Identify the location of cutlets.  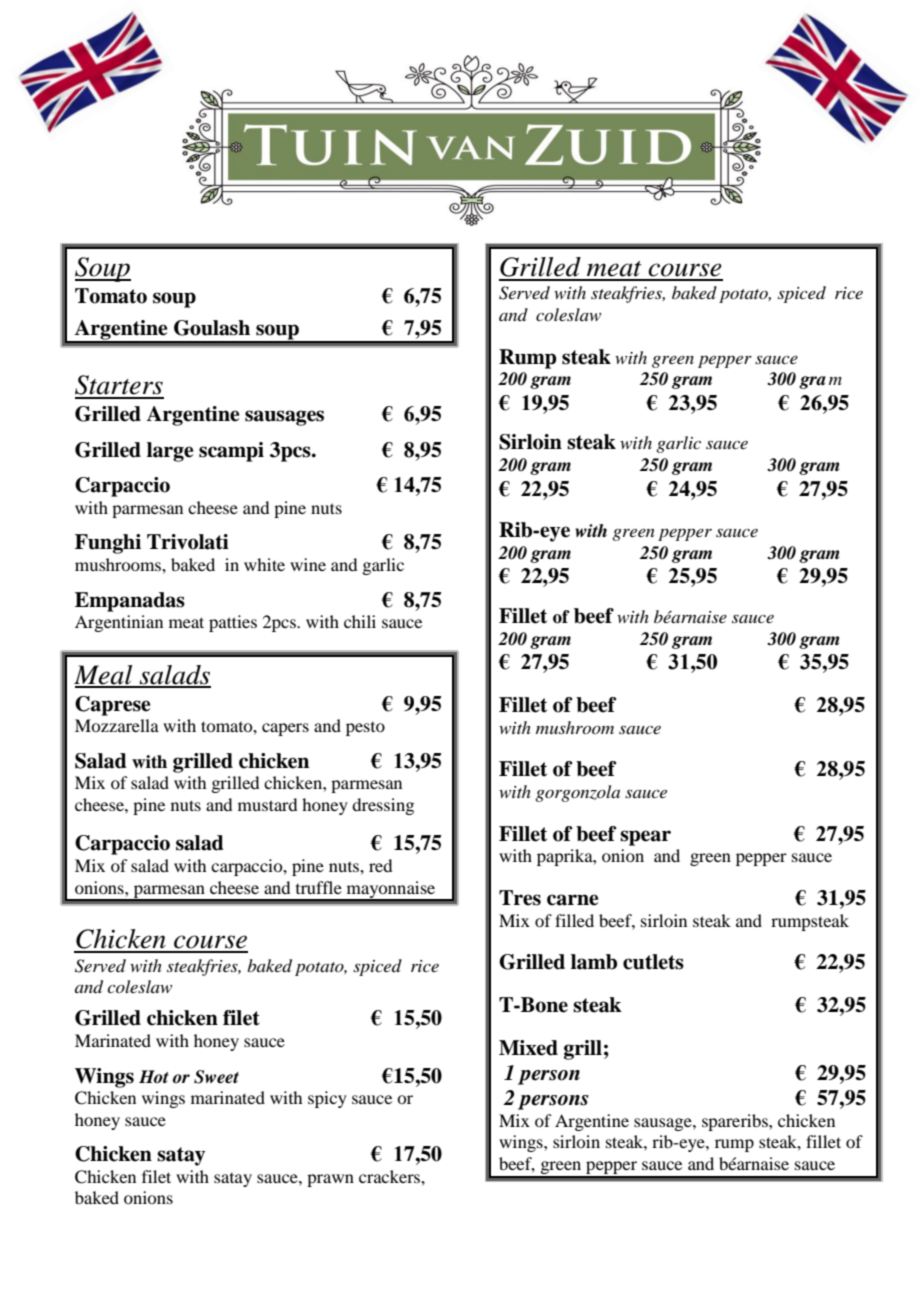
(653, 962).
